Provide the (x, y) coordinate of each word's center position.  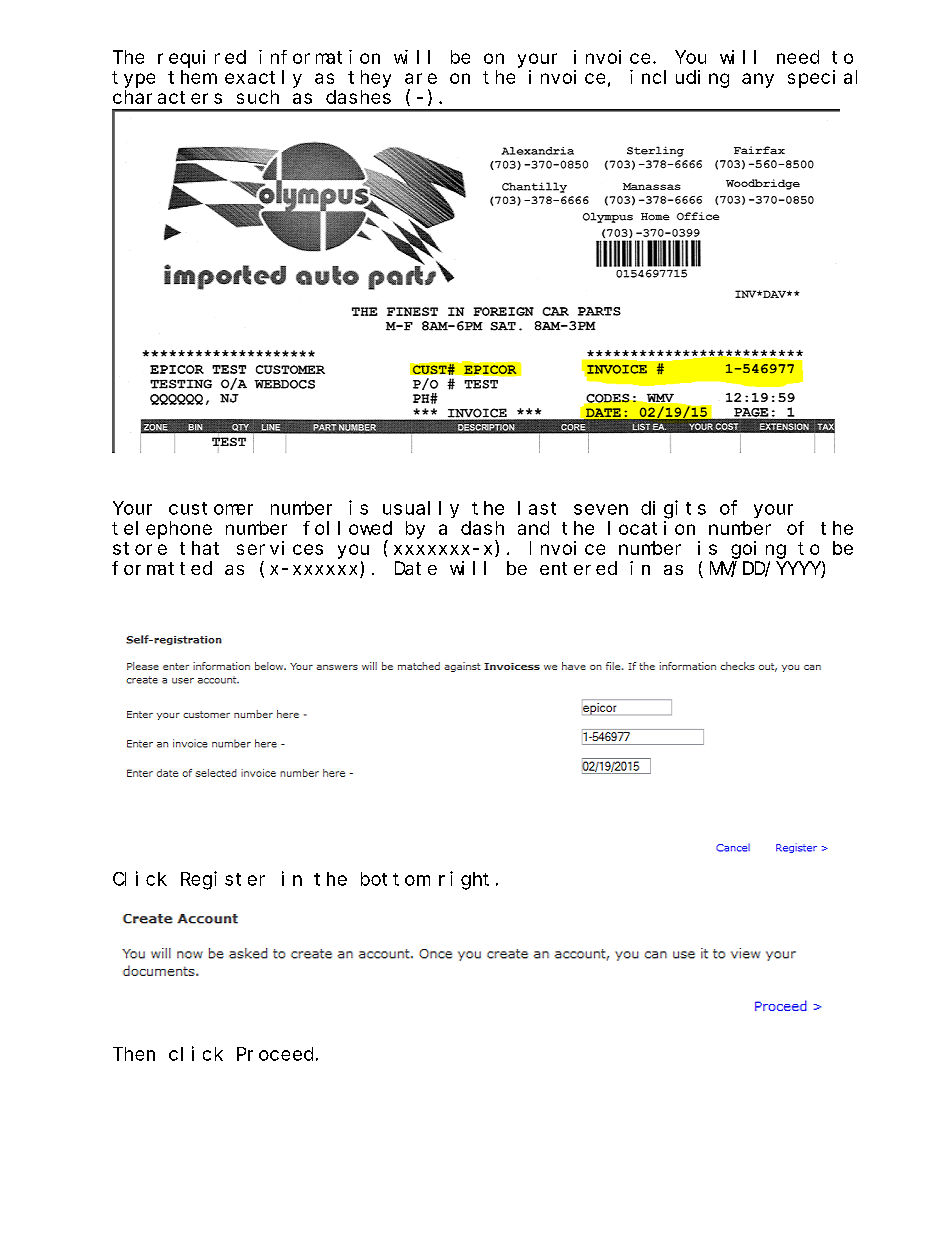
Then (134, 1054)
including (679, 79)
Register (223, 880)
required (202, 60)
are (421, 78)
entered (578, 568)
